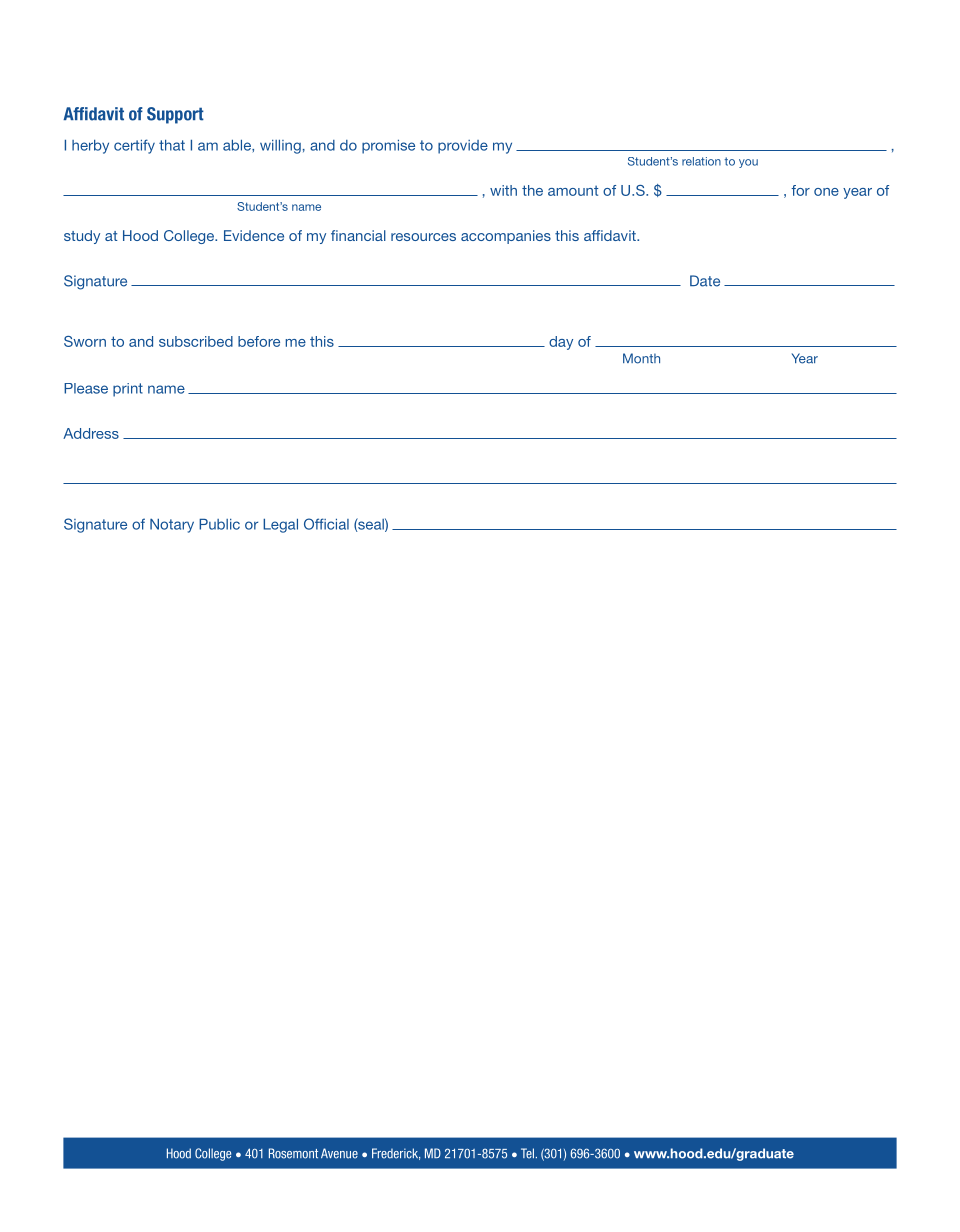 Image resolution: width=960 pixels, height=1232 pixels. Describe the element at coordinates (748, 163) in the document. I see `you` at that location.
